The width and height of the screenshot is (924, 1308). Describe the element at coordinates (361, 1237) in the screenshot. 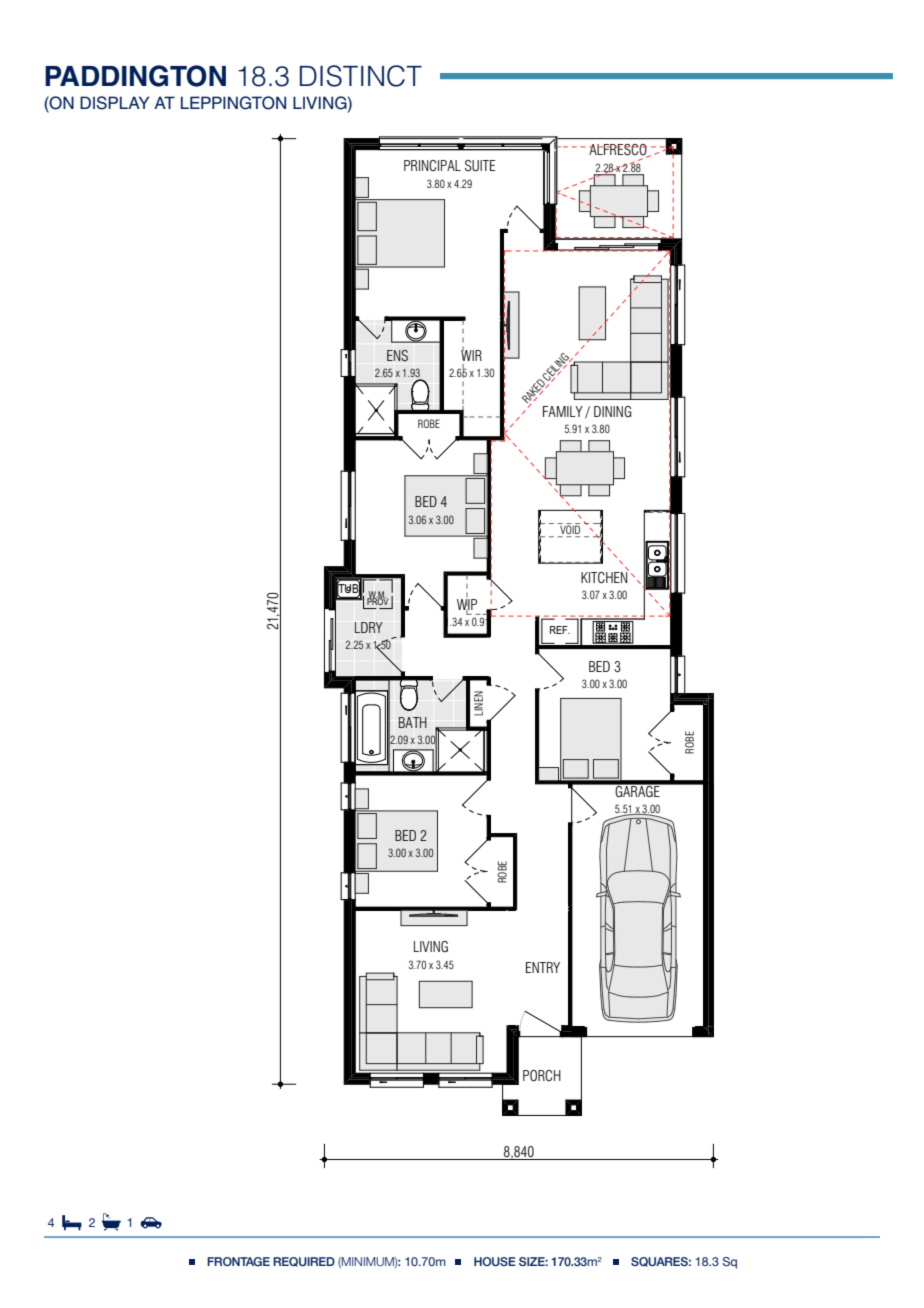

I see `design` at that location.
